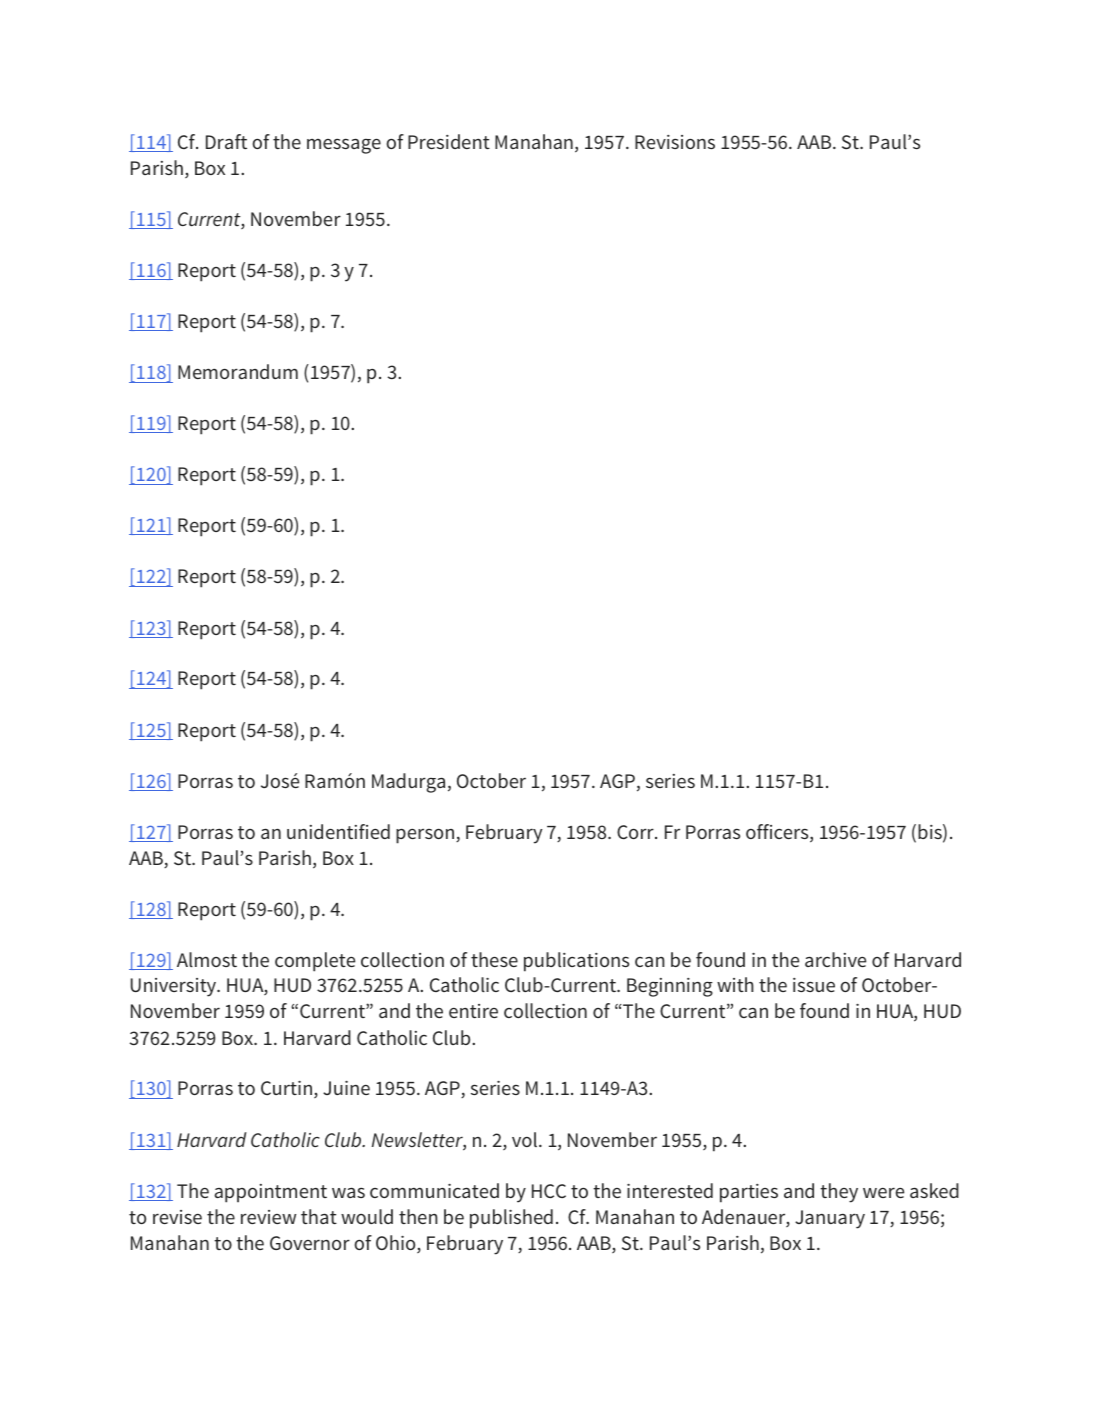 This page has width=1098, height=1421. I want to click on officers, so click(778, 833).
